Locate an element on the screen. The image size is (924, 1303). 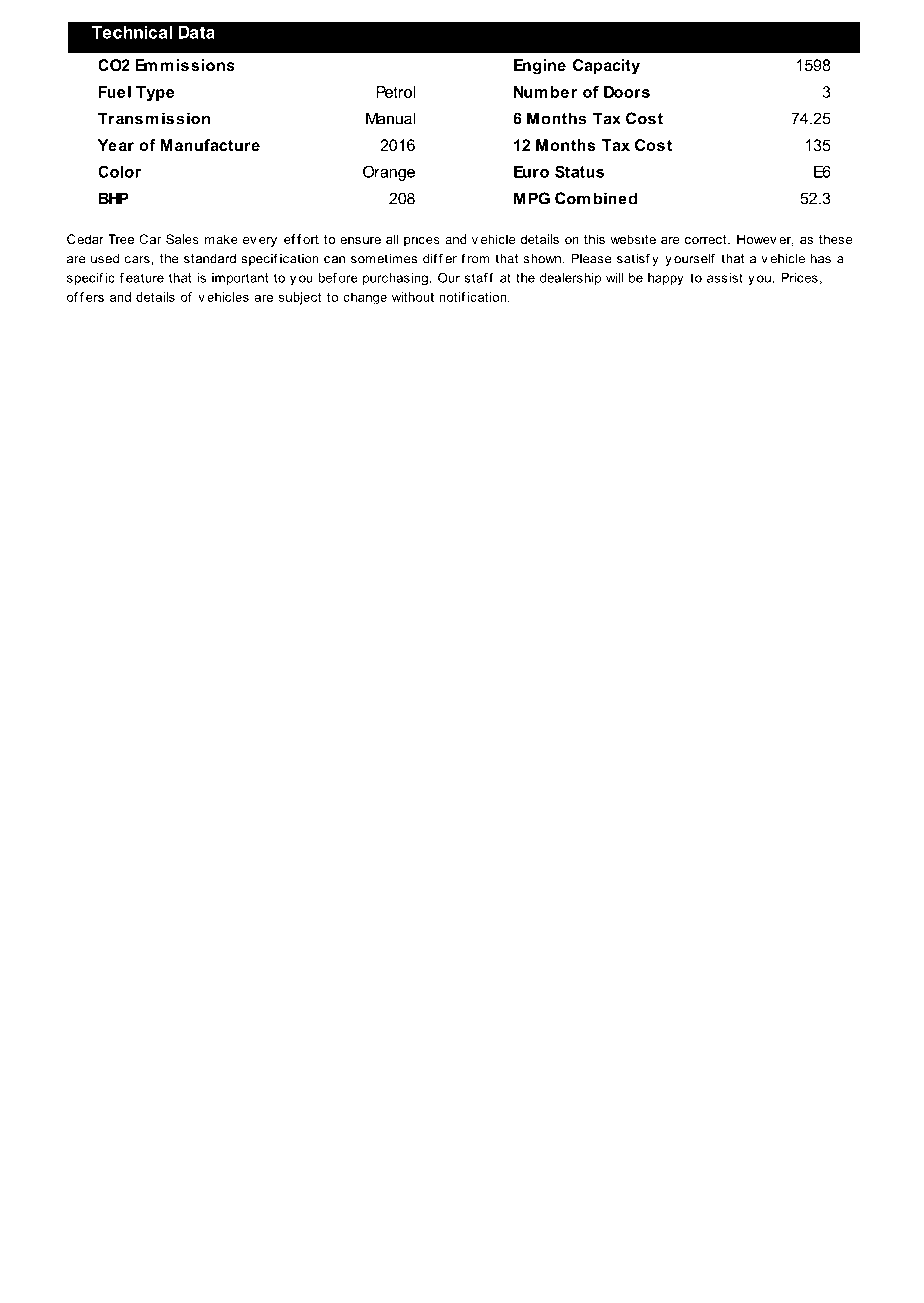
correct is located at coordinates (707, 239).
